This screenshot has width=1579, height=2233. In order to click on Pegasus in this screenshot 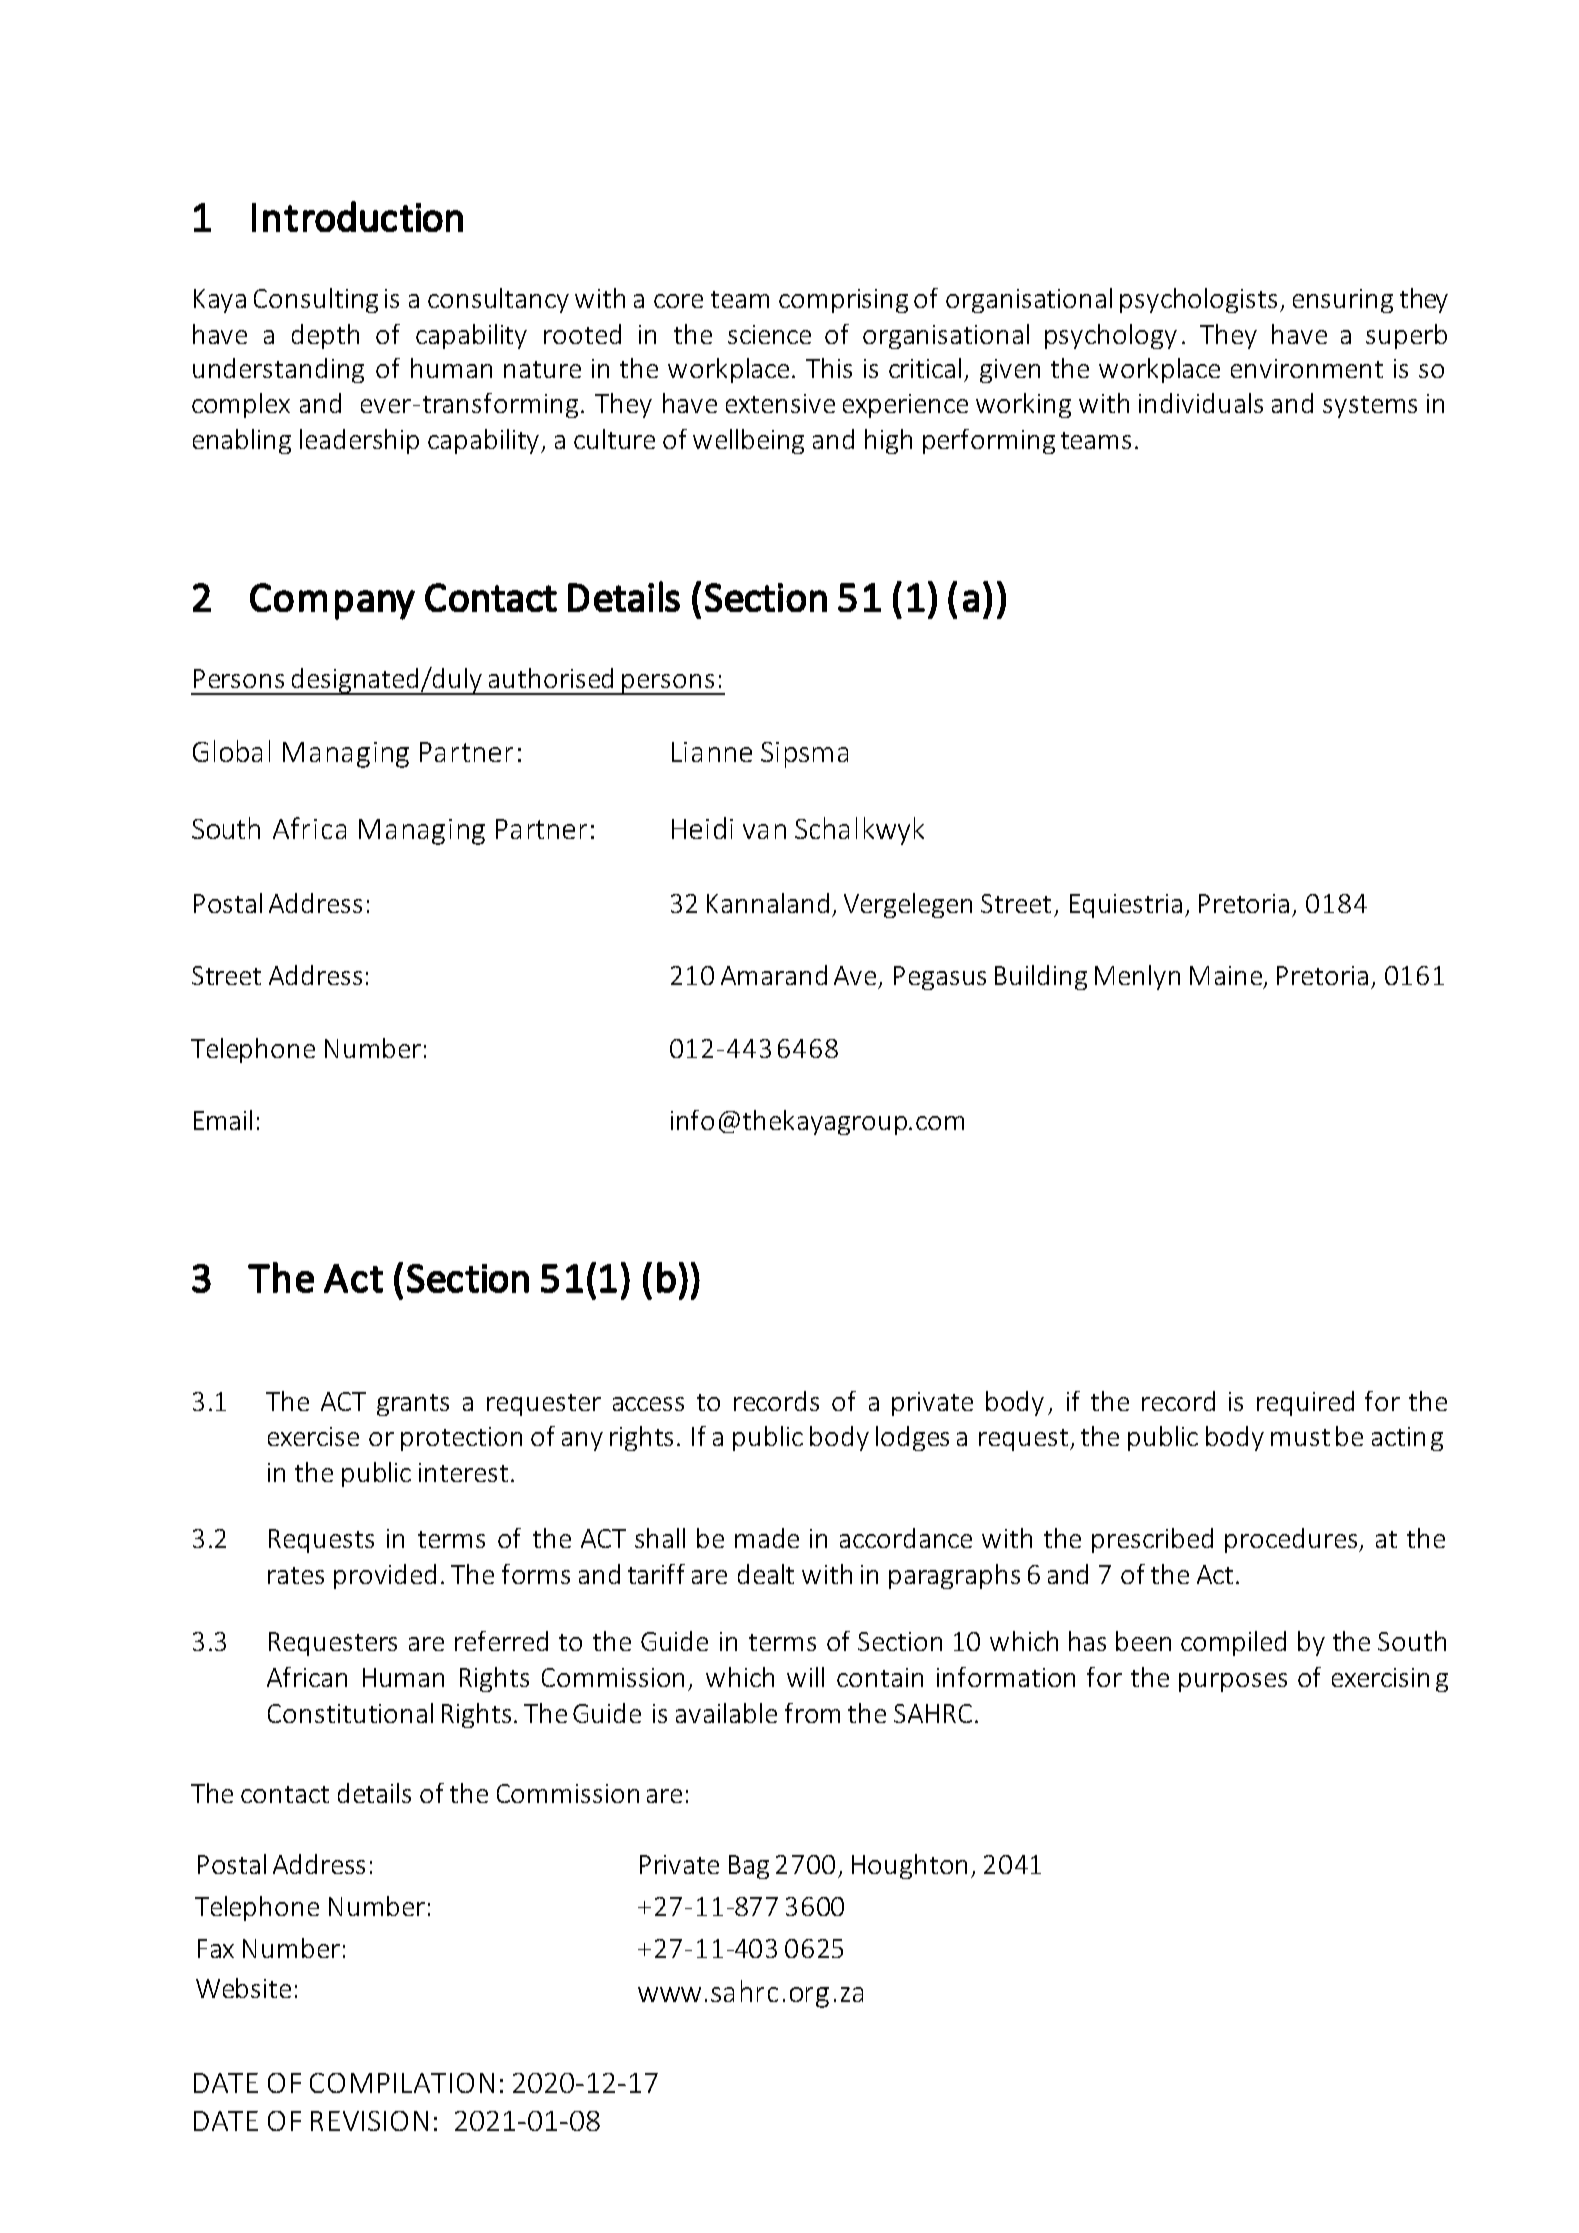, I will do `click(940, 978)`.
